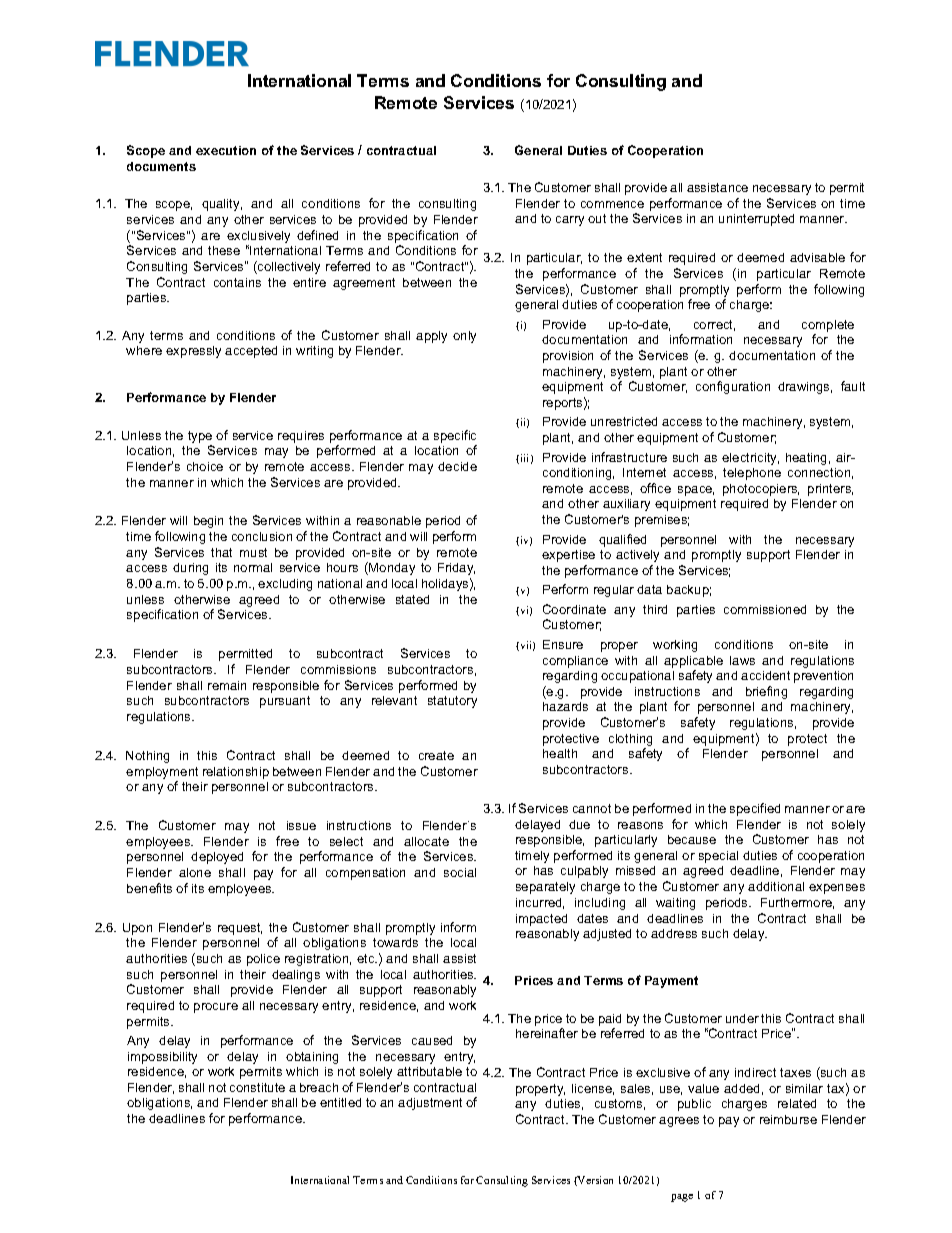 This page has height=1233, width=952. What do you see at coordinates (733, 387) in the page?
I see `configuration` at bounding box center [733, 387].
